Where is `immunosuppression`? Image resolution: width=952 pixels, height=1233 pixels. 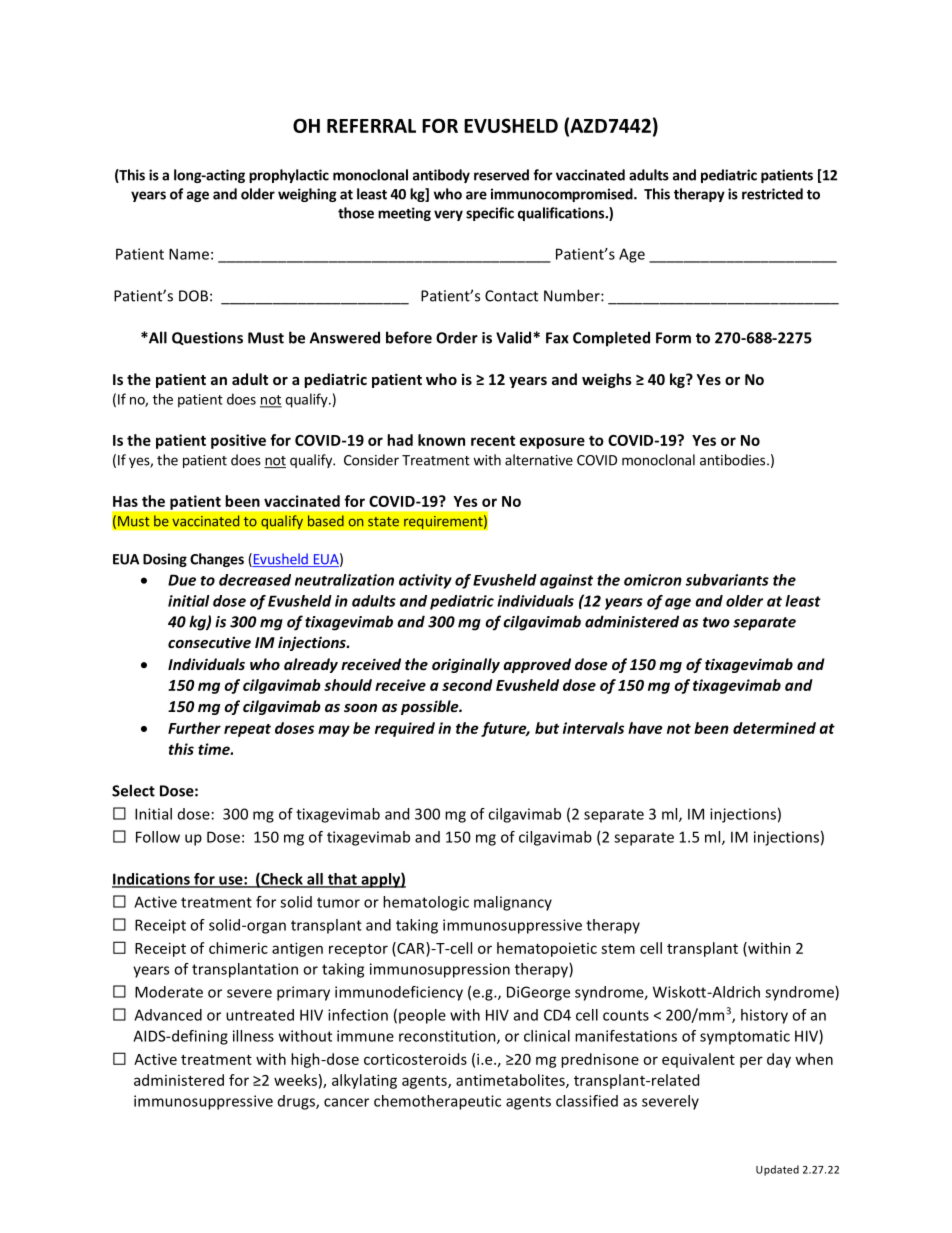 immunosuppression is located at coordinates (440, 970).
